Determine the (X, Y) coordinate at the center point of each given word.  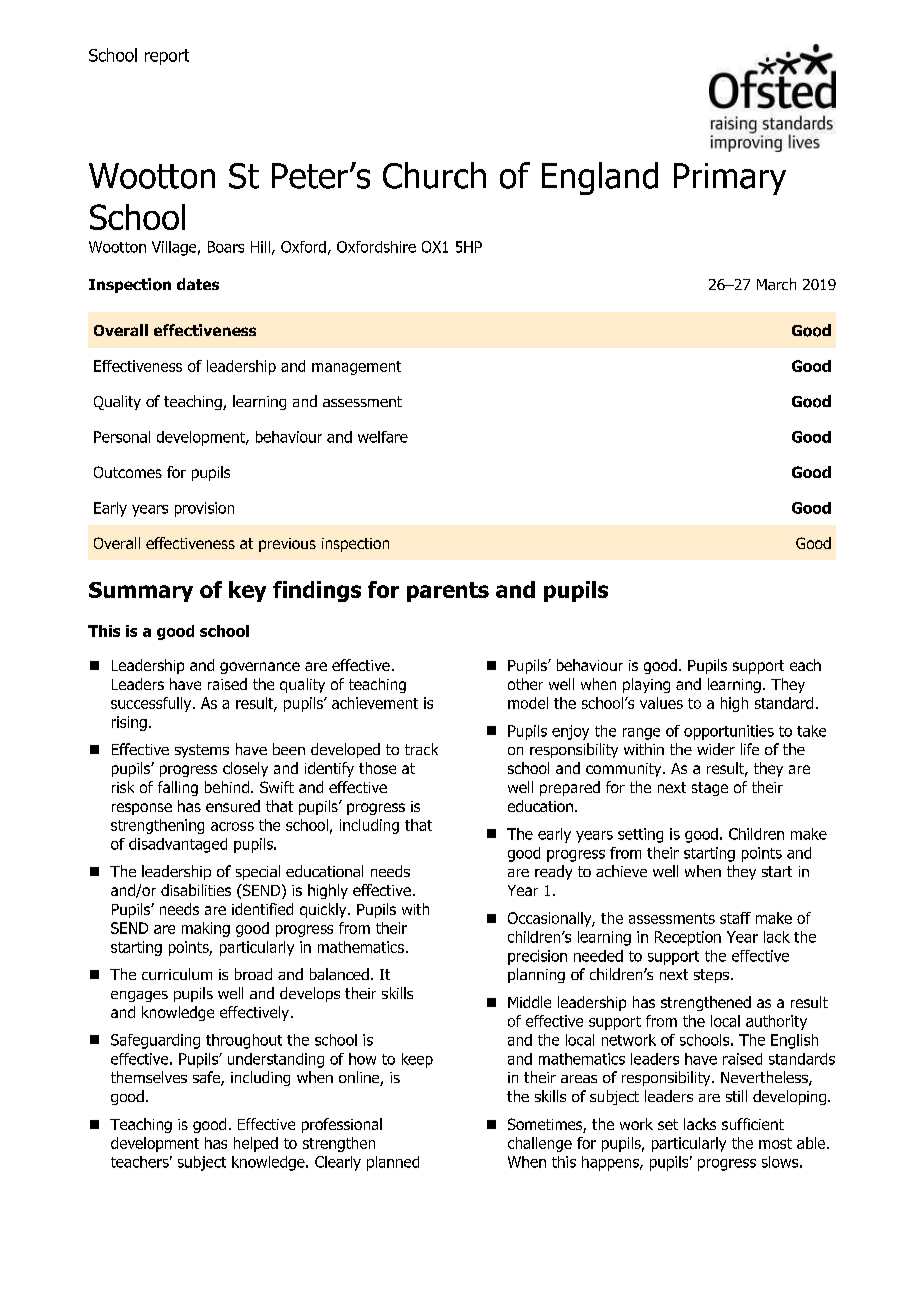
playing (646, 685)
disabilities (196, 890)
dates (198, 284)
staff (735, 918)
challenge (540, 1144)
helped (256, 1144)
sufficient (753, 1124)
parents (448, 592)
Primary (730, 179)
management (356, 368)
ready (553, 872)
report (167, 57)
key (247, 591)
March (776, 284)
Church (434, 175)
